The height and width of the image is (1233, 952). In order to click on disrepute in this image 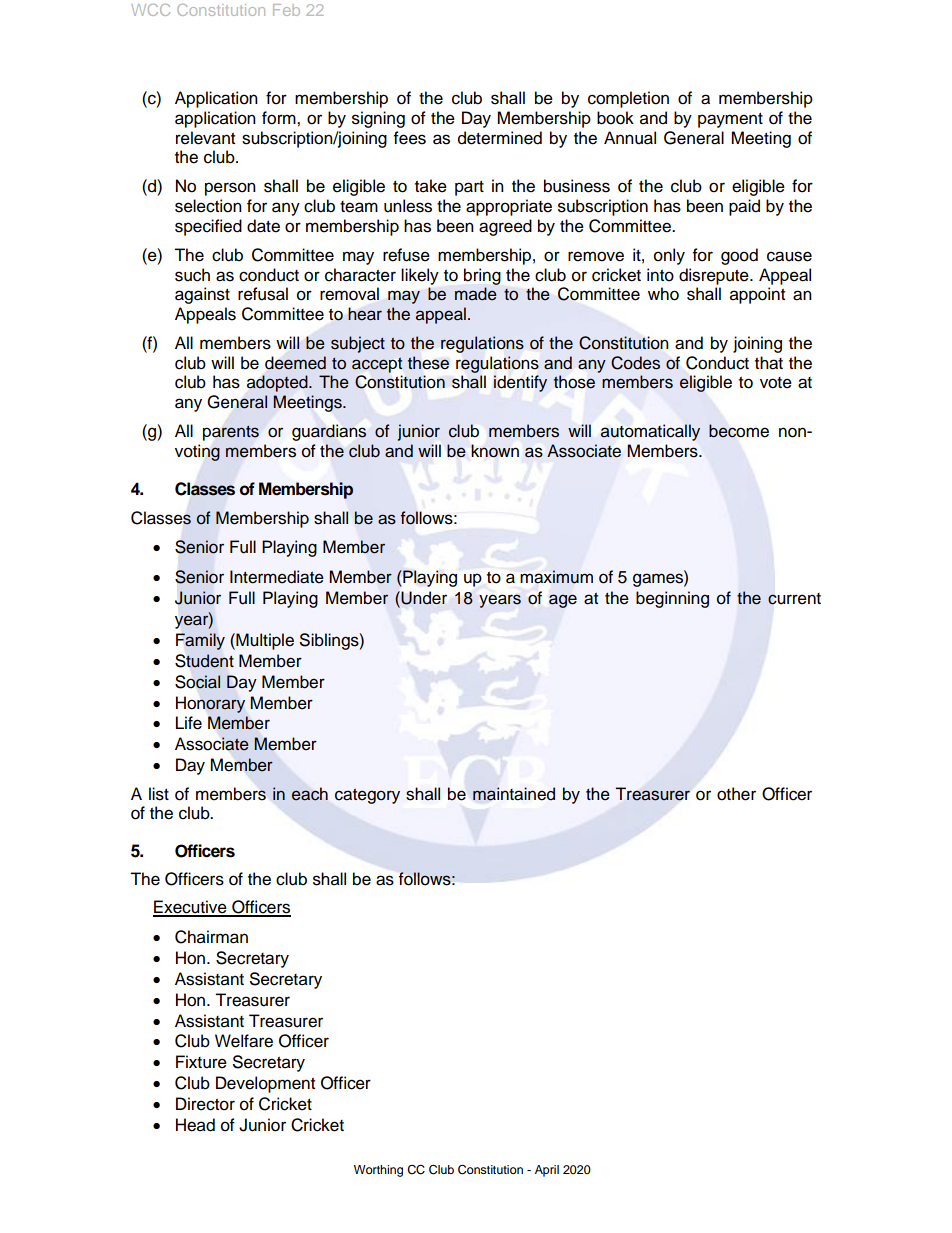, I will do `click(715, 276)`.
